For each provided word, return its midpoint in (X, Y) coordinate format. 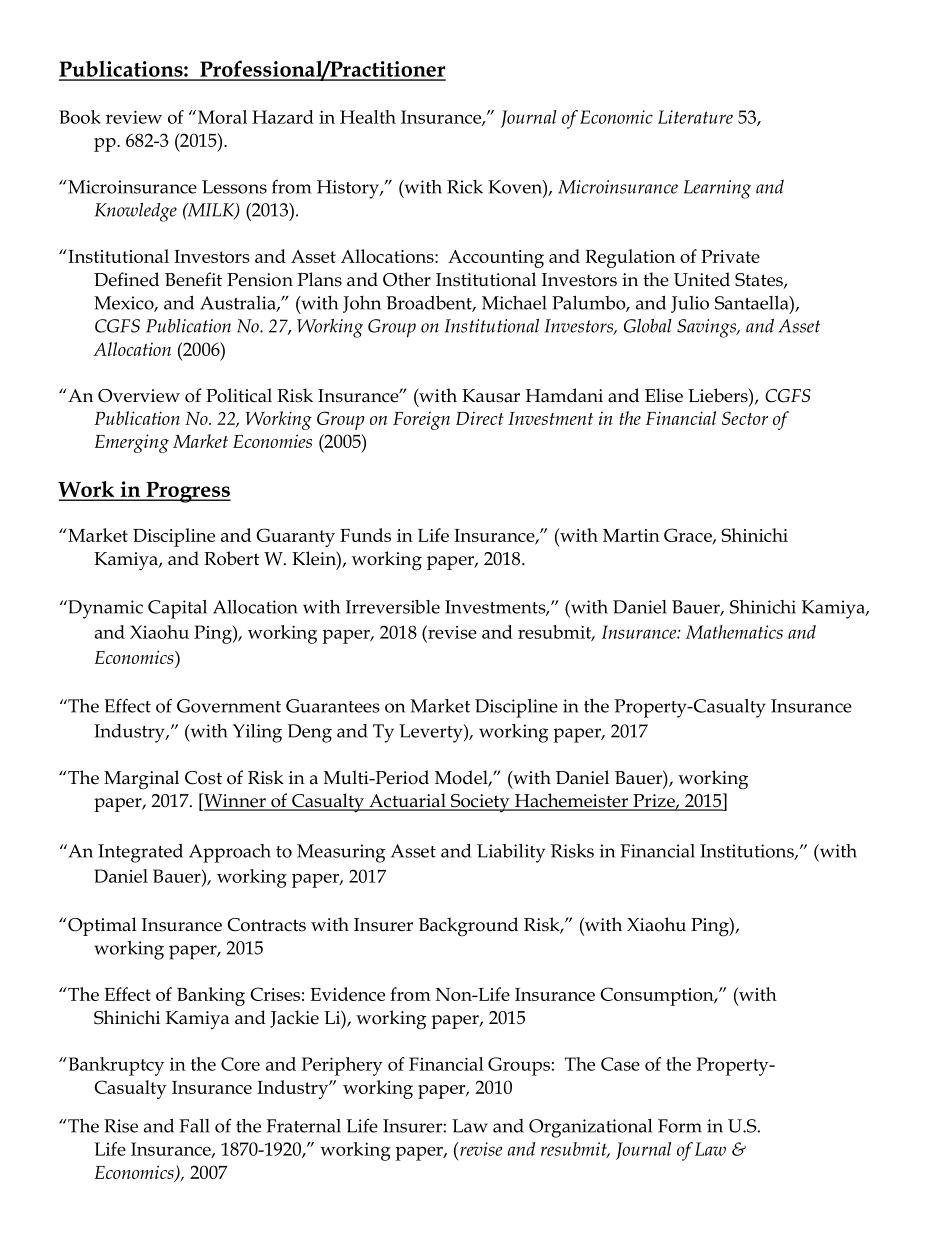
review (134, 117)
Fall (194, 1126)
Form (680, 1126)
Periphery (342, 1066)
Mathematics (734, 632)
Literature (695, 117)
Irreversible (393, 607)
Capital (177, 609)
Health (368, 117)
